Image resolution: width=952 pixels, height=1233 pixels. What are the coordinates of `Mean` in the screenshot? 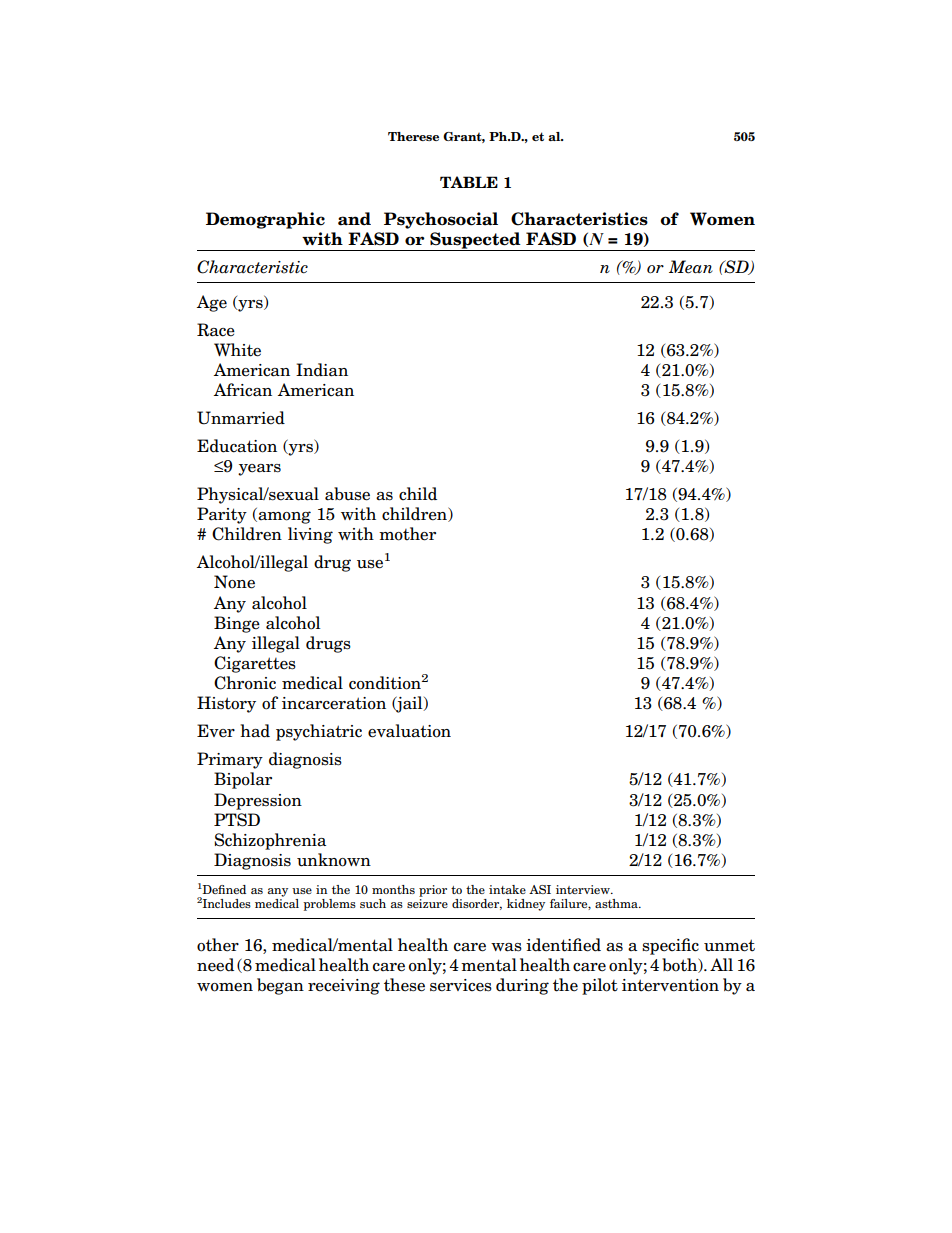 It's located at (691, 267).
